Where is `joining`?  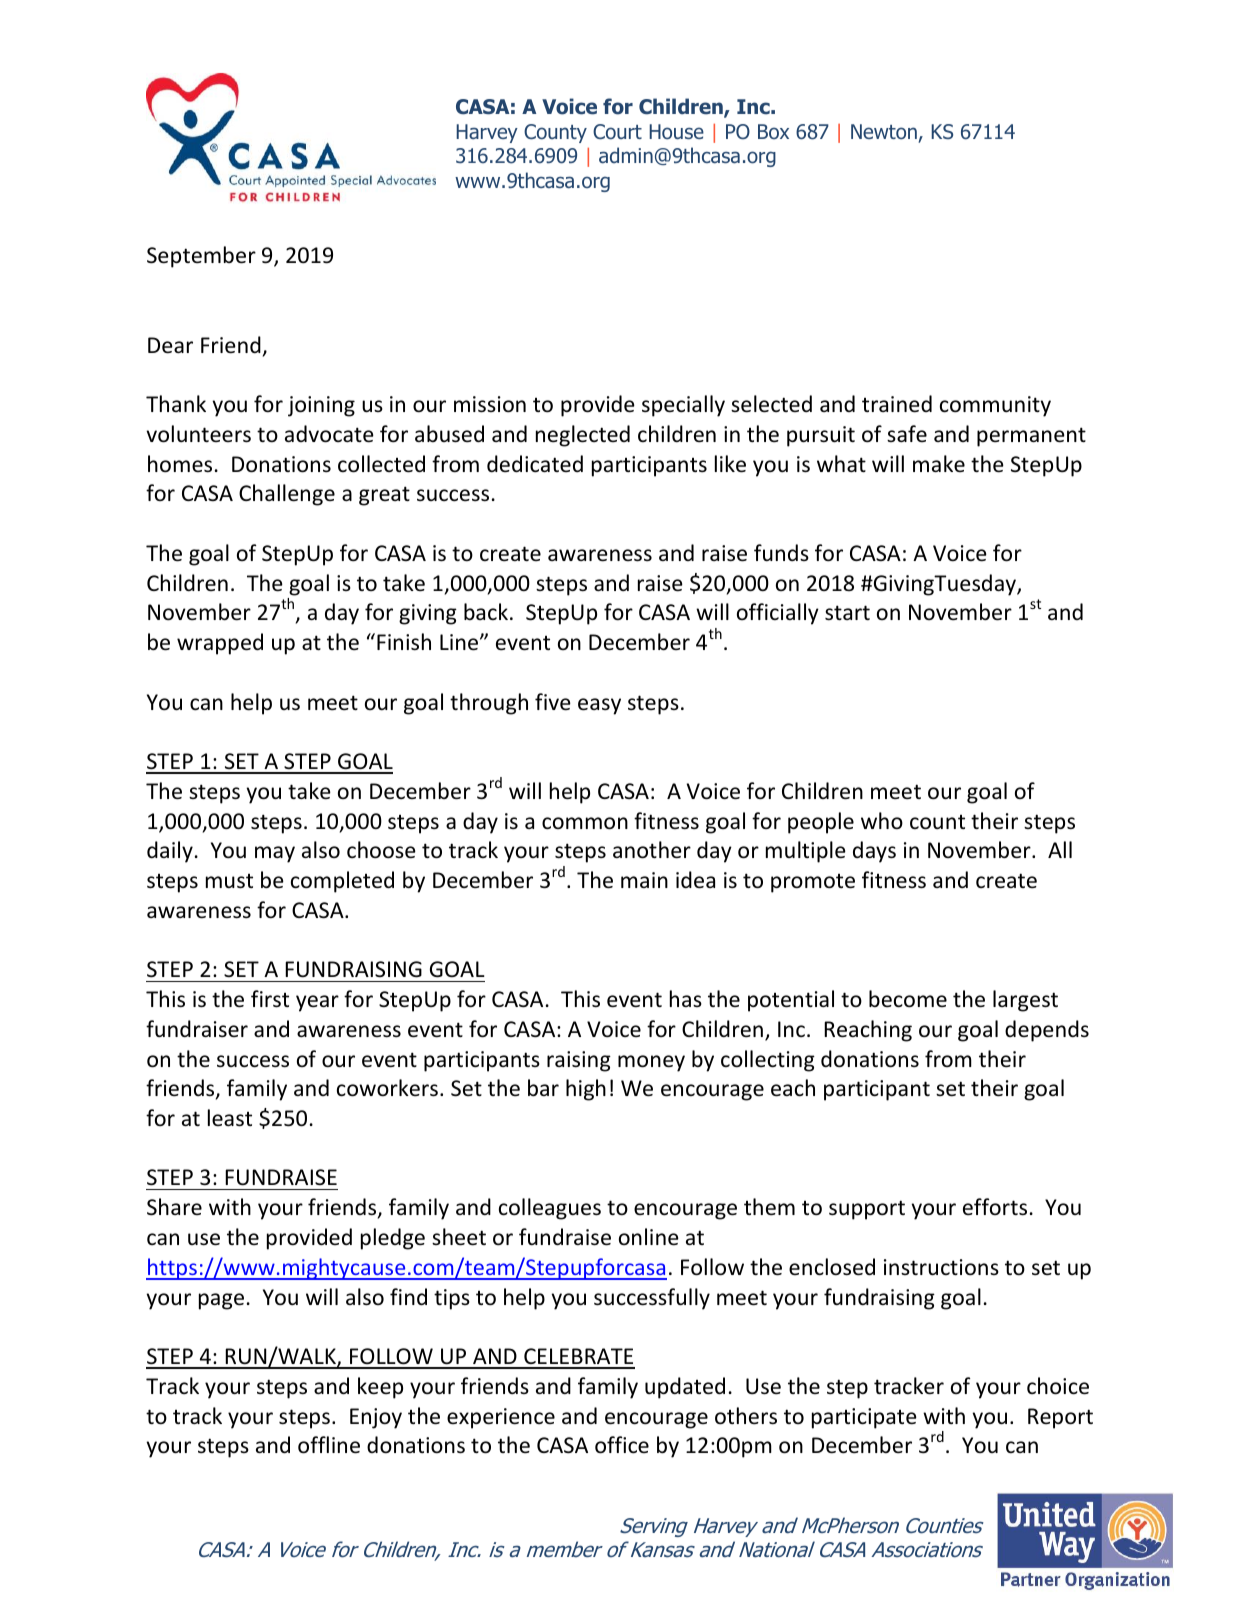
joining is located at coordinates (321, 406).
